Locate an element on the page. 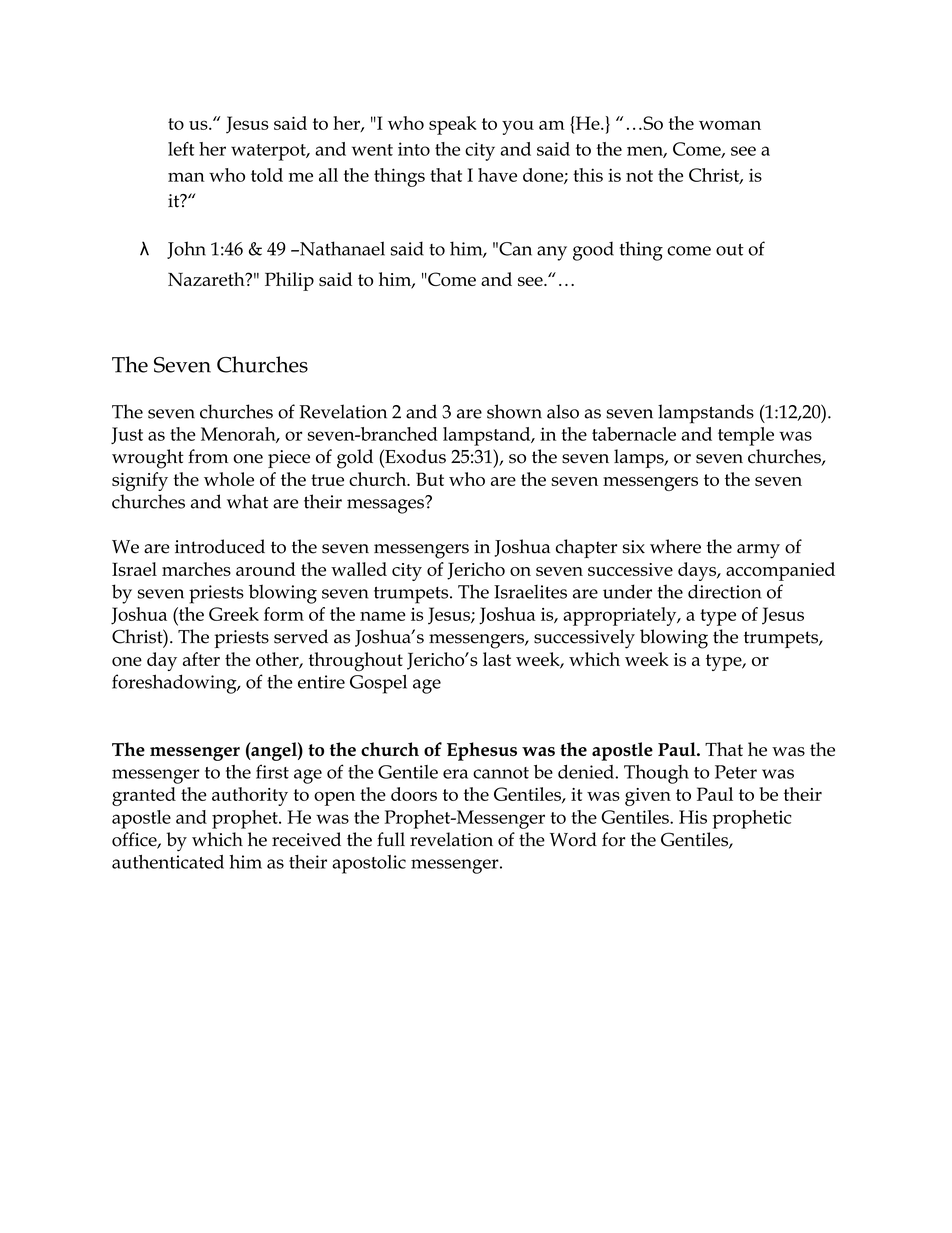  woman is located at coordinates (730, 125).
